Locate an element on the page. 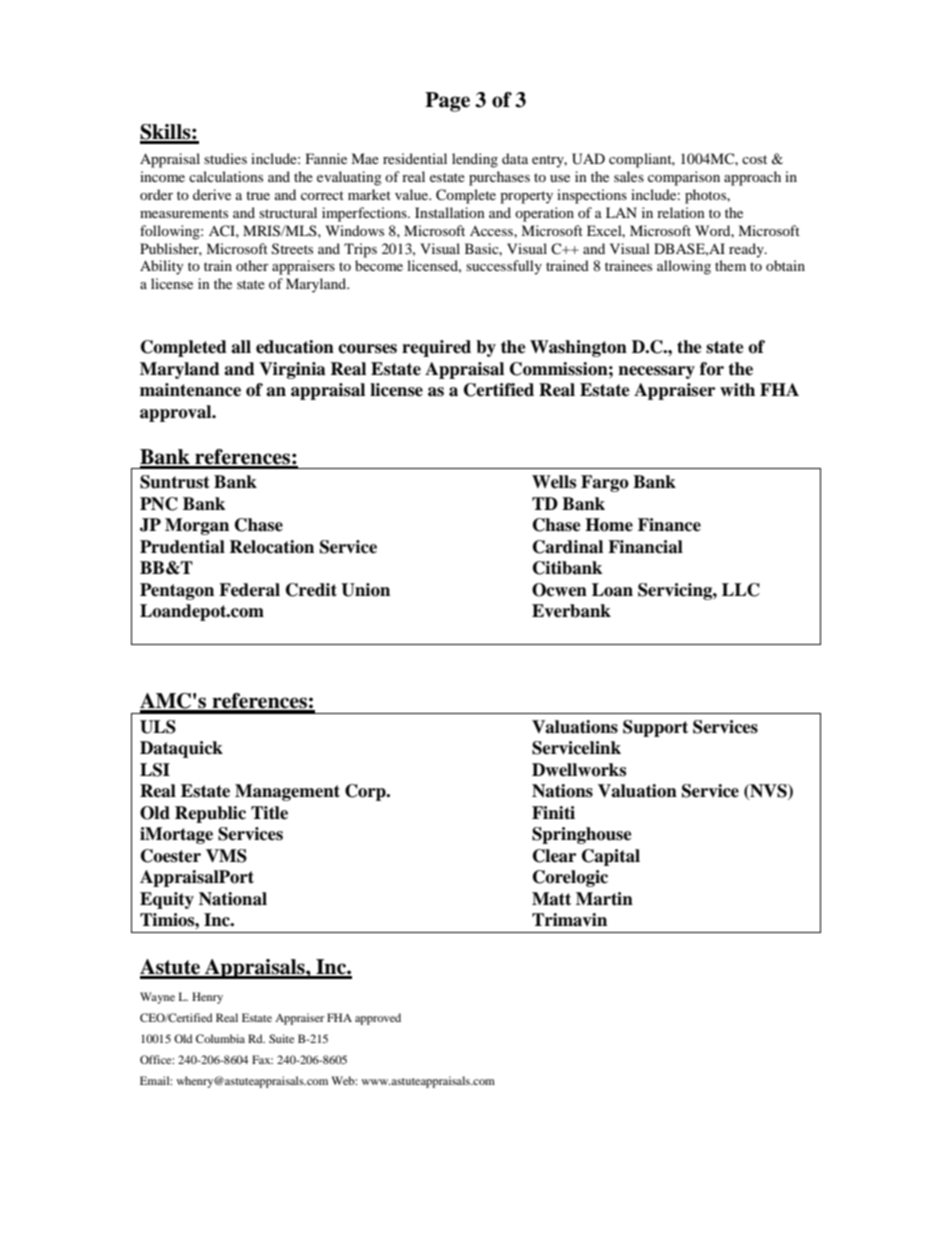  Republic is located at coordinates (210, 814).
